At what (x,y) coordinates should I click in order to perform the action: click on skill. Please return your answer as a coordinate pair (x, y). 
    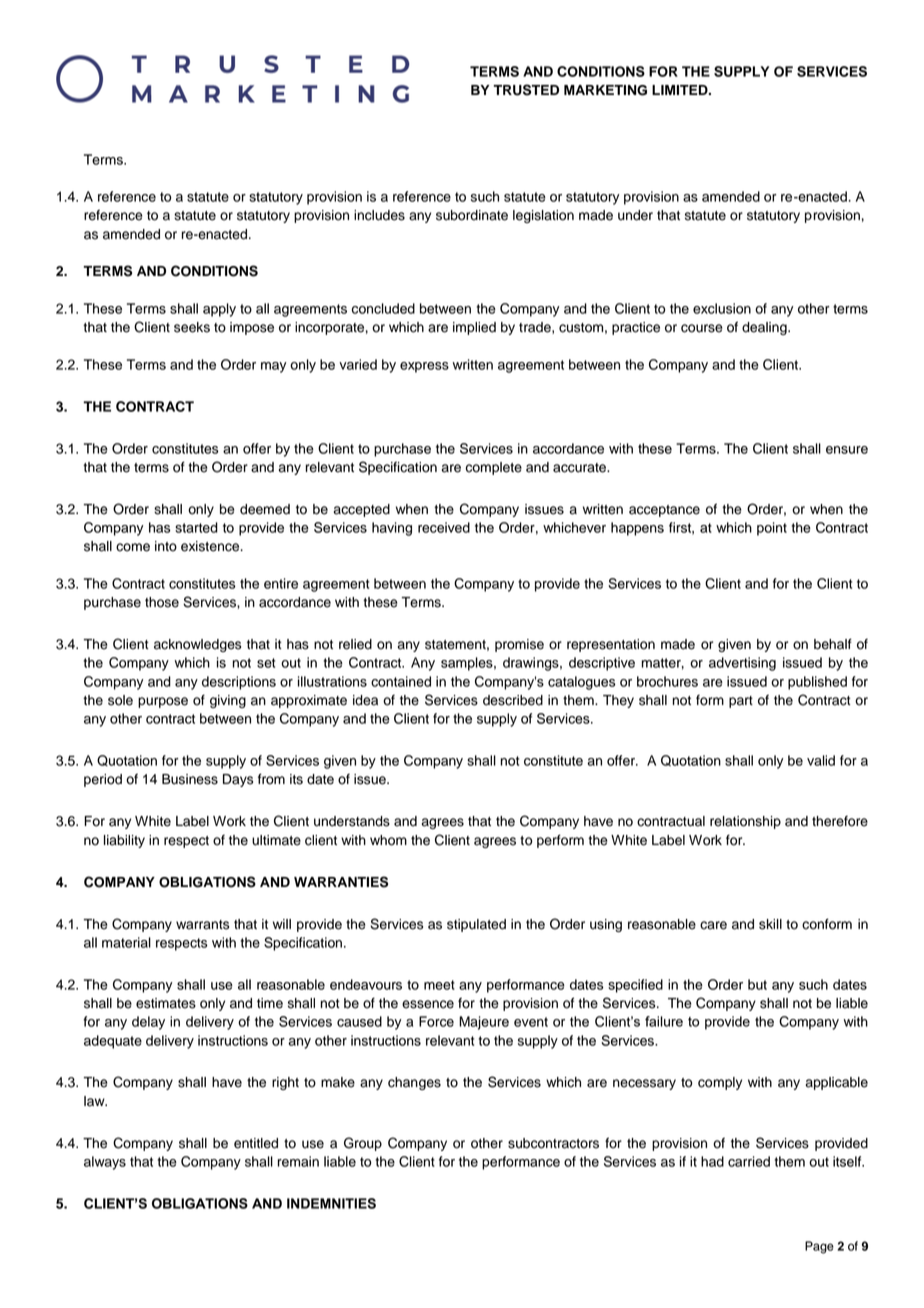
    Looking at the image, I should click on (770, 924).
